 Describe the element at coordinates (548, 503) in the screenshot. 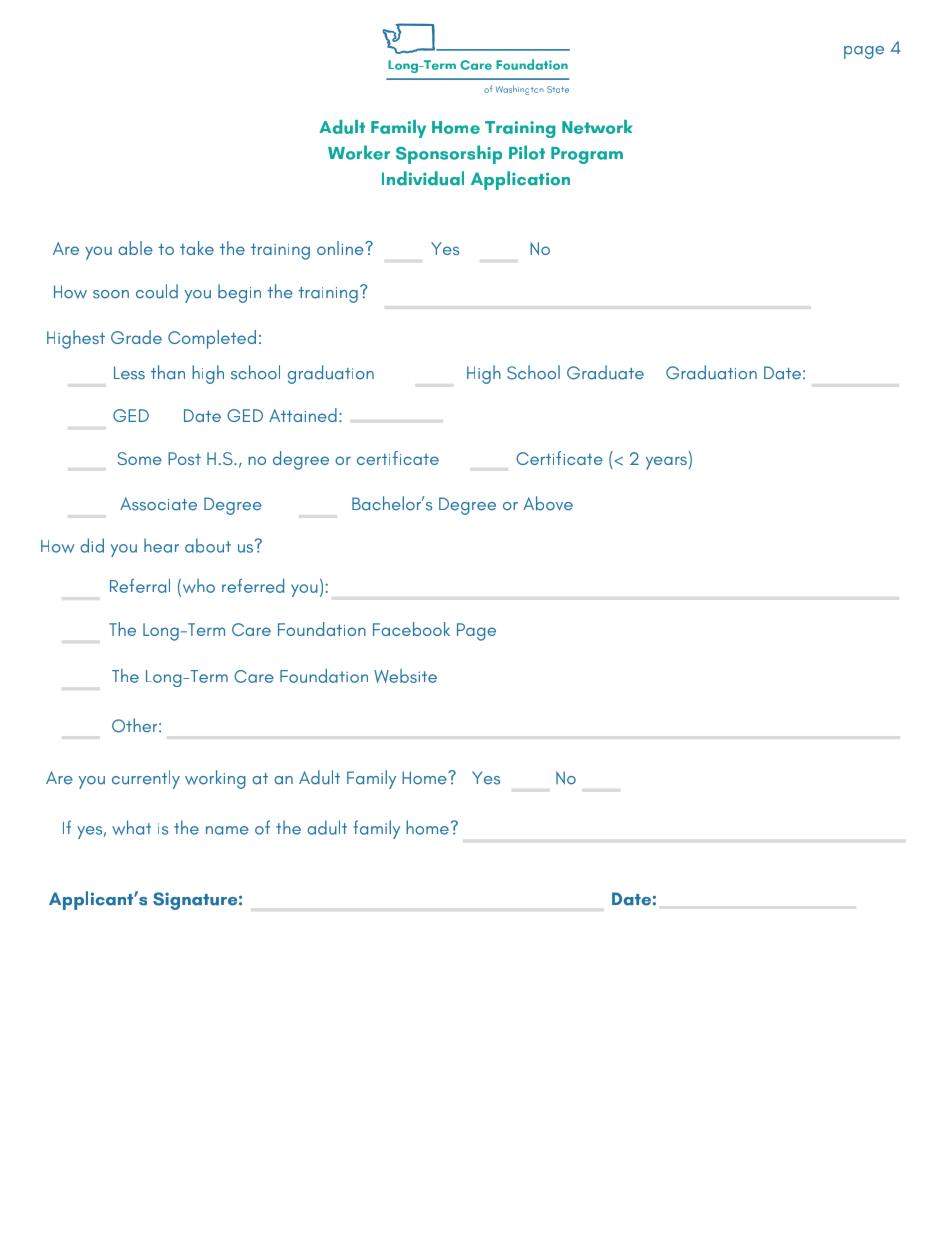

I see `Above` at that location.
